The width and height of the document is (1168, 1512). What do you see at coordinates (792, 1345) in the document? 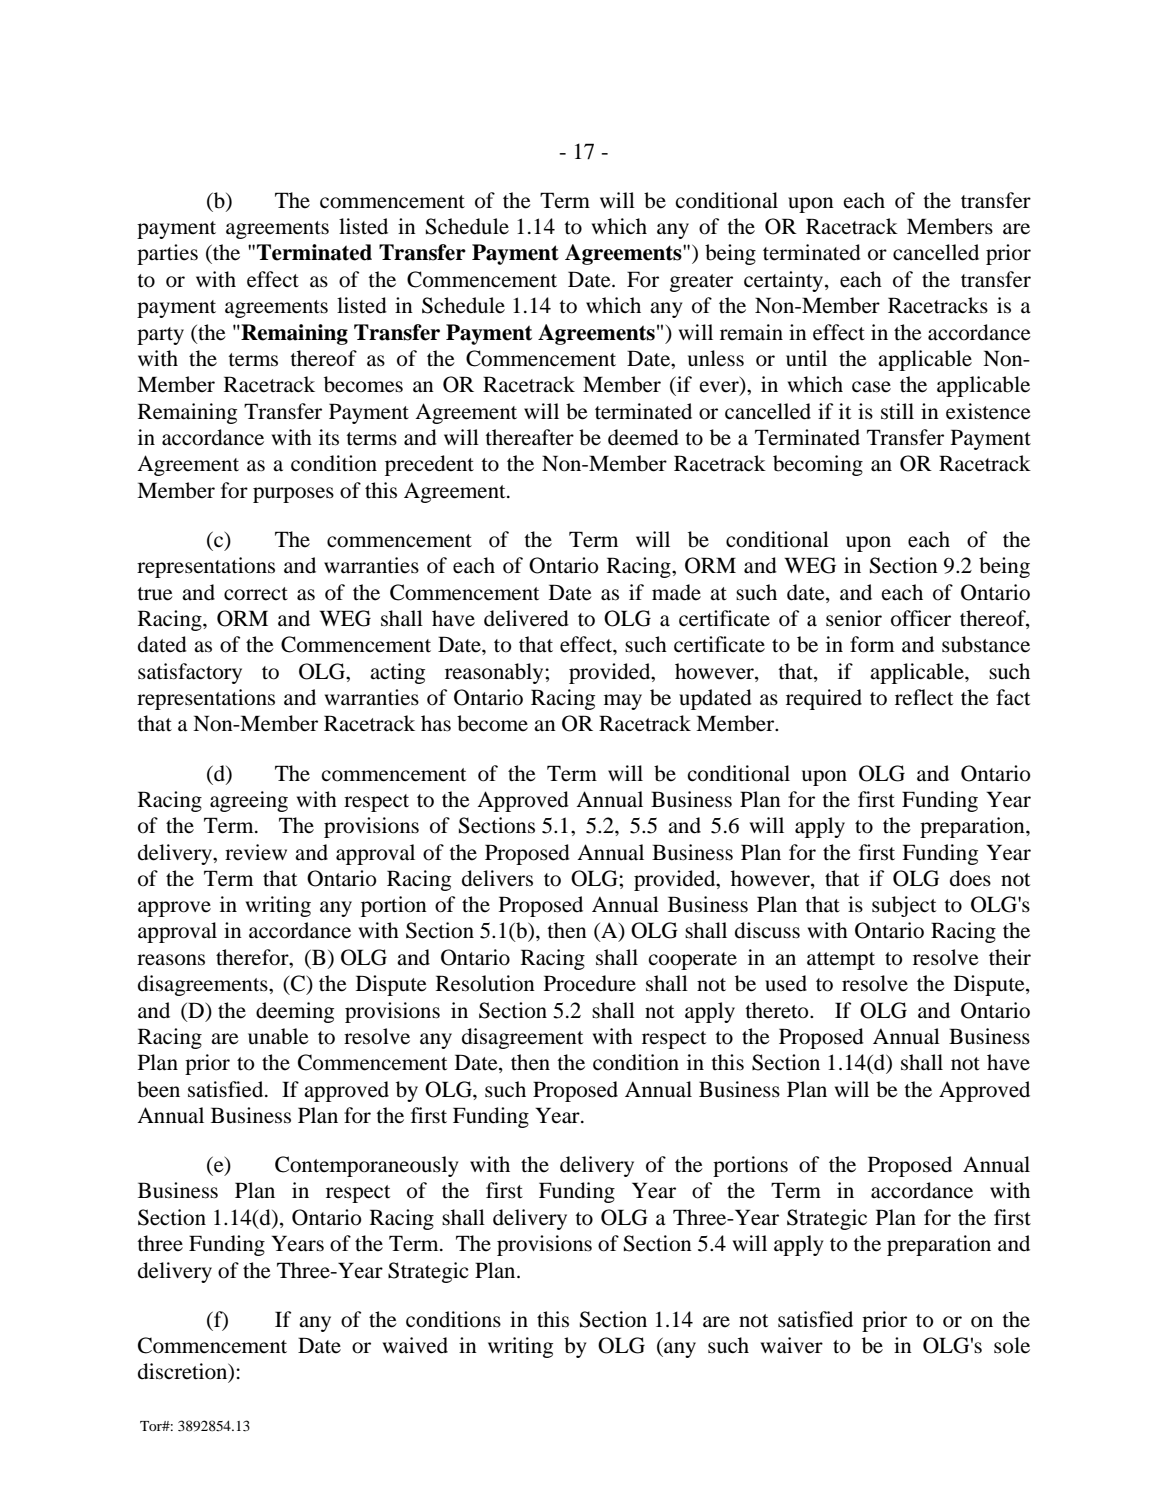
I see `waiver` at bounding box center [792, 1345].
